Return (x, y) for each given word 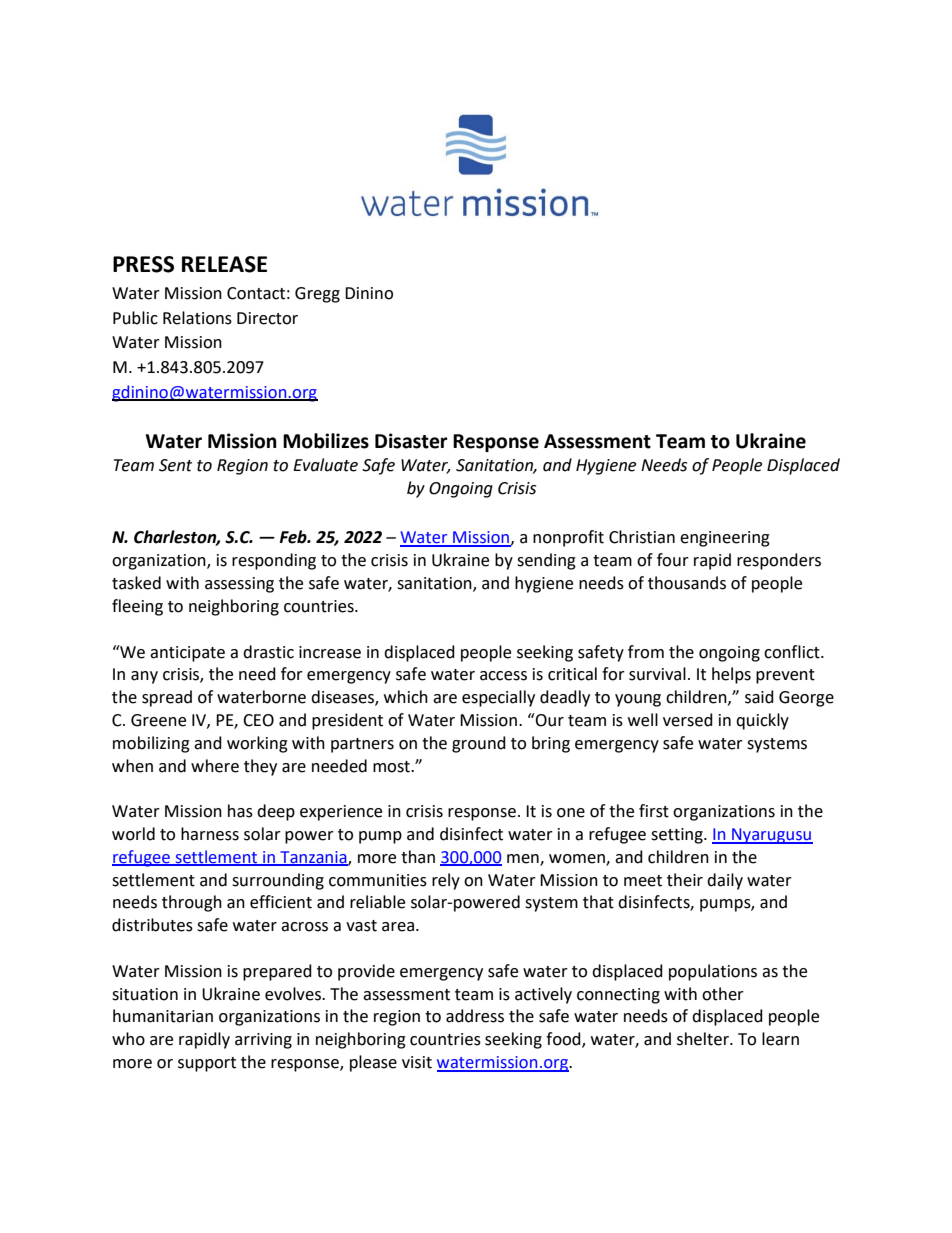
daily (725, 881)
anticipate (187, 654)
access (503, 676)
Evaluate (325, 465)
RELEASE (224, 264)
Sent (175, 465)
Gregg (317, 295)
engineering (725, 539)
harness (210, 834)
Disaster (411, 441)
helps (731, 675)
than (418, 857)
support (207, 1064)
